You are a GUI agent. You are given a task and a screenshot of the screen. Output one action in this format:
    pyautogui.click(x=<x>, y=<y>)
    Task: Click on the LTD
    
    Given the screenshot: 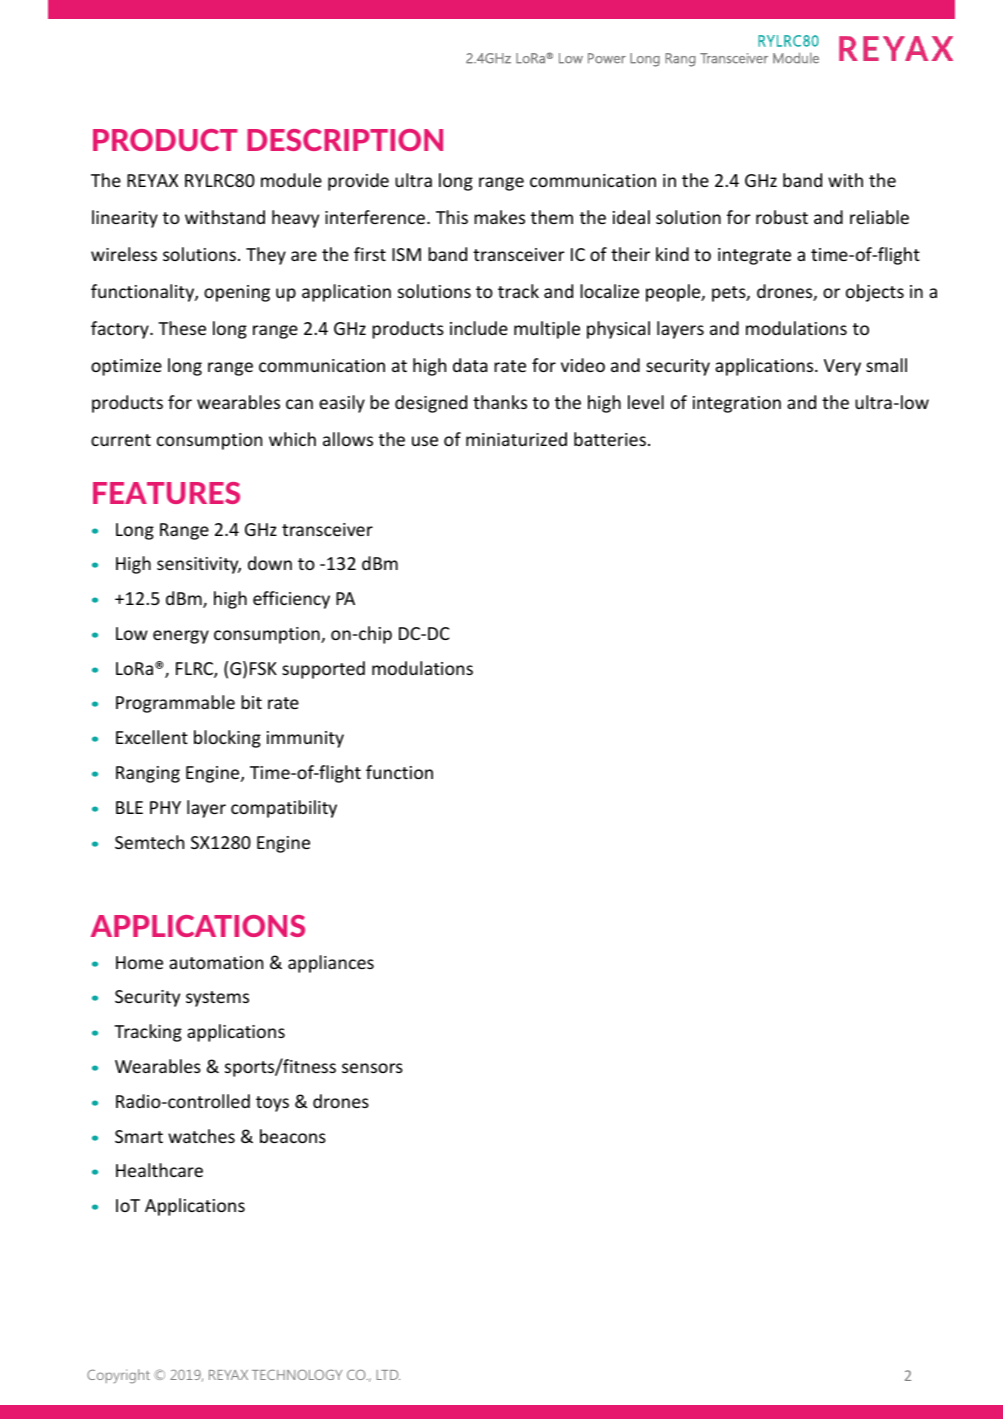 What is the action you would take?
    pyautogui.click(x=388, y=1375)
